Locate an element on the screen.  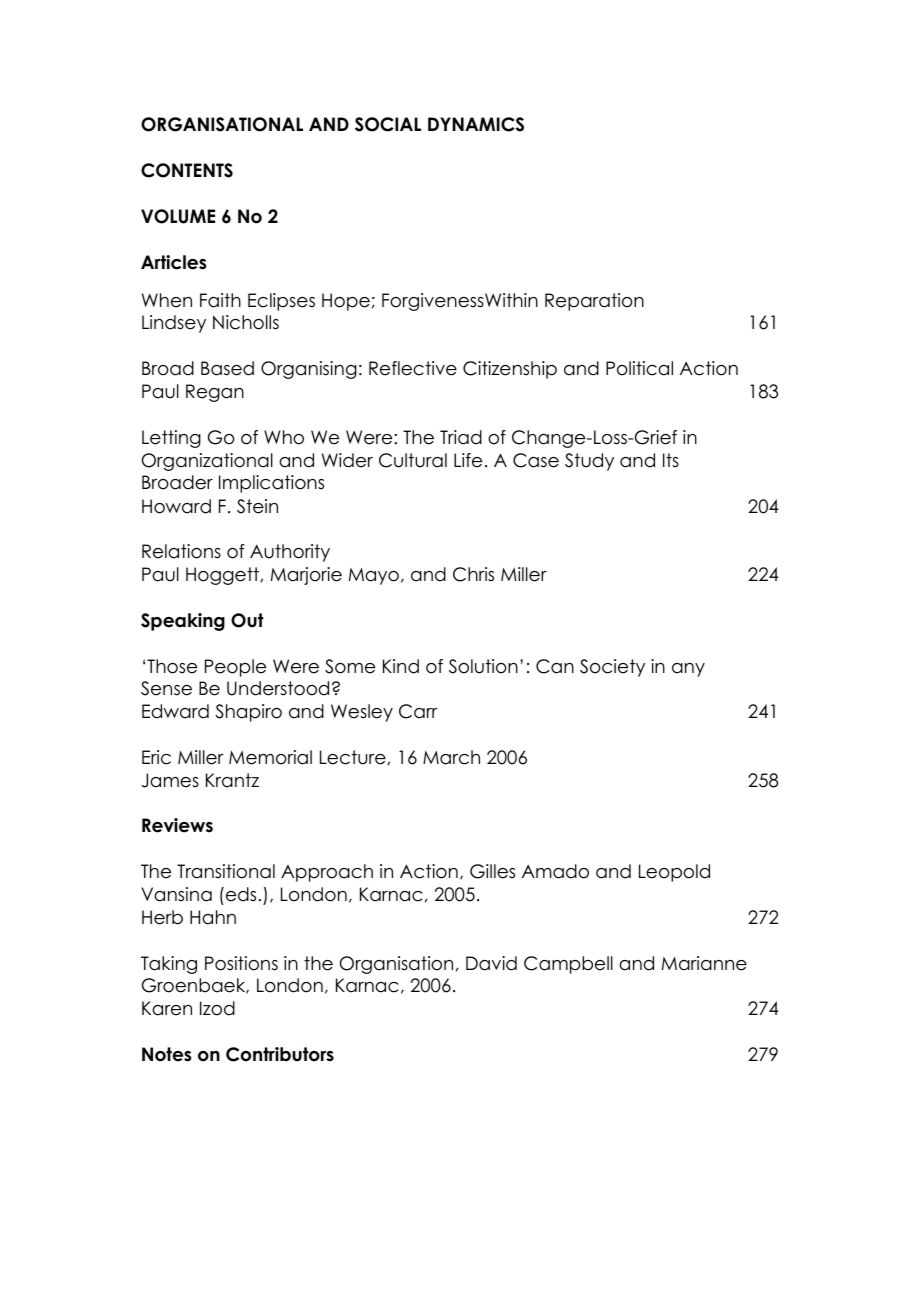
Cultural is located at coordinates (413, 460).
